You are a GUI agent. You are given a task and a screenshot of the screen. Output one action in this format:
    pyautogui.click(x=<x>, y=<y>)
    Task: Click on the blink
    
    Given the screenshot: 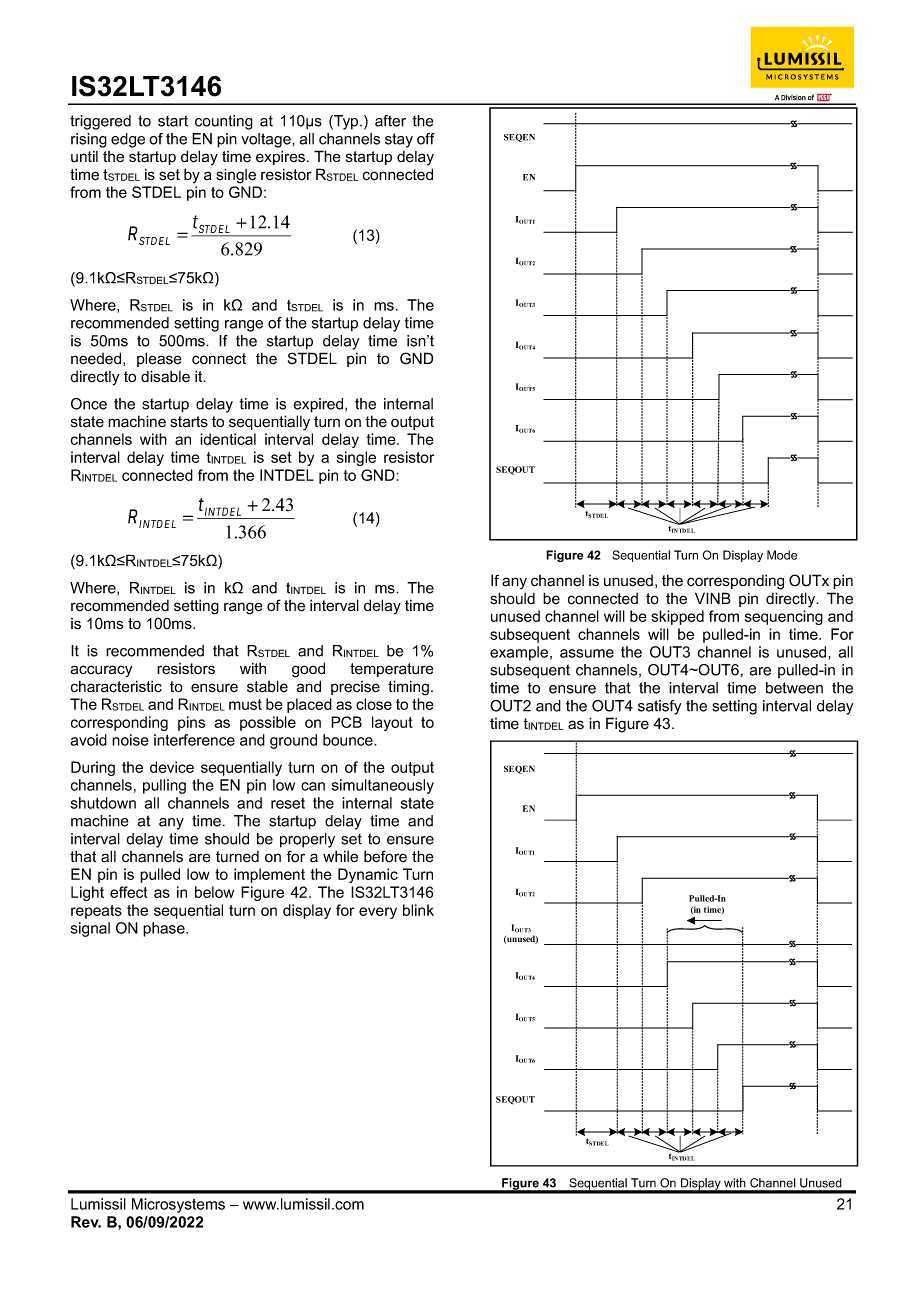 What is the action you would take?
    pyautogui.click(x=418, y=910)
